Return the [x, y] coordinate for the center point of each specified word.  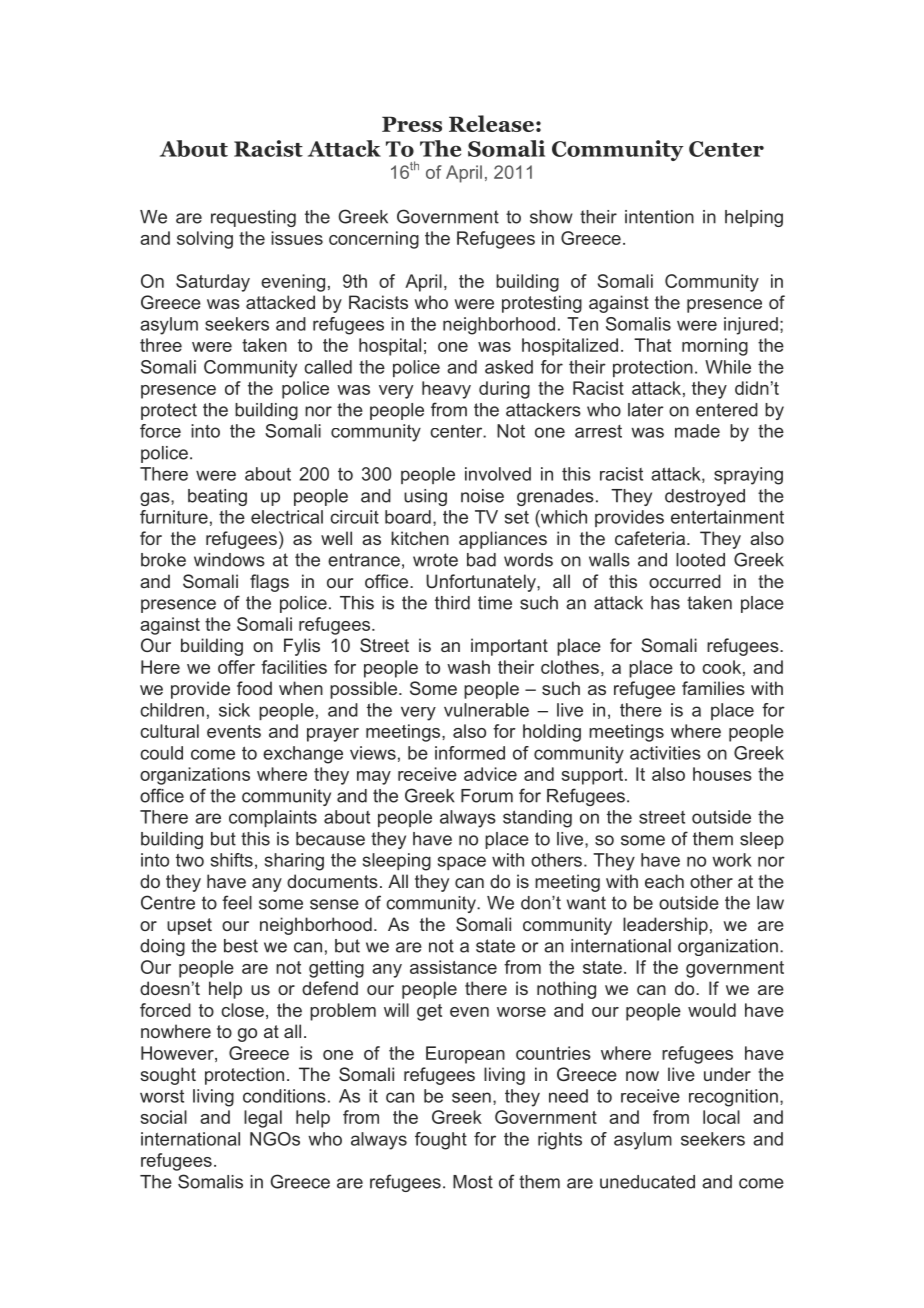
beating [217, 497]
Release [491, 123]
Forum [487, 796]
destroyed [705, 497]
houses [722, 774]
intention [659, 217]
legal [263, 1119]
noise [482, 496]
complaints [273, 818]
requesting [253, 218]
